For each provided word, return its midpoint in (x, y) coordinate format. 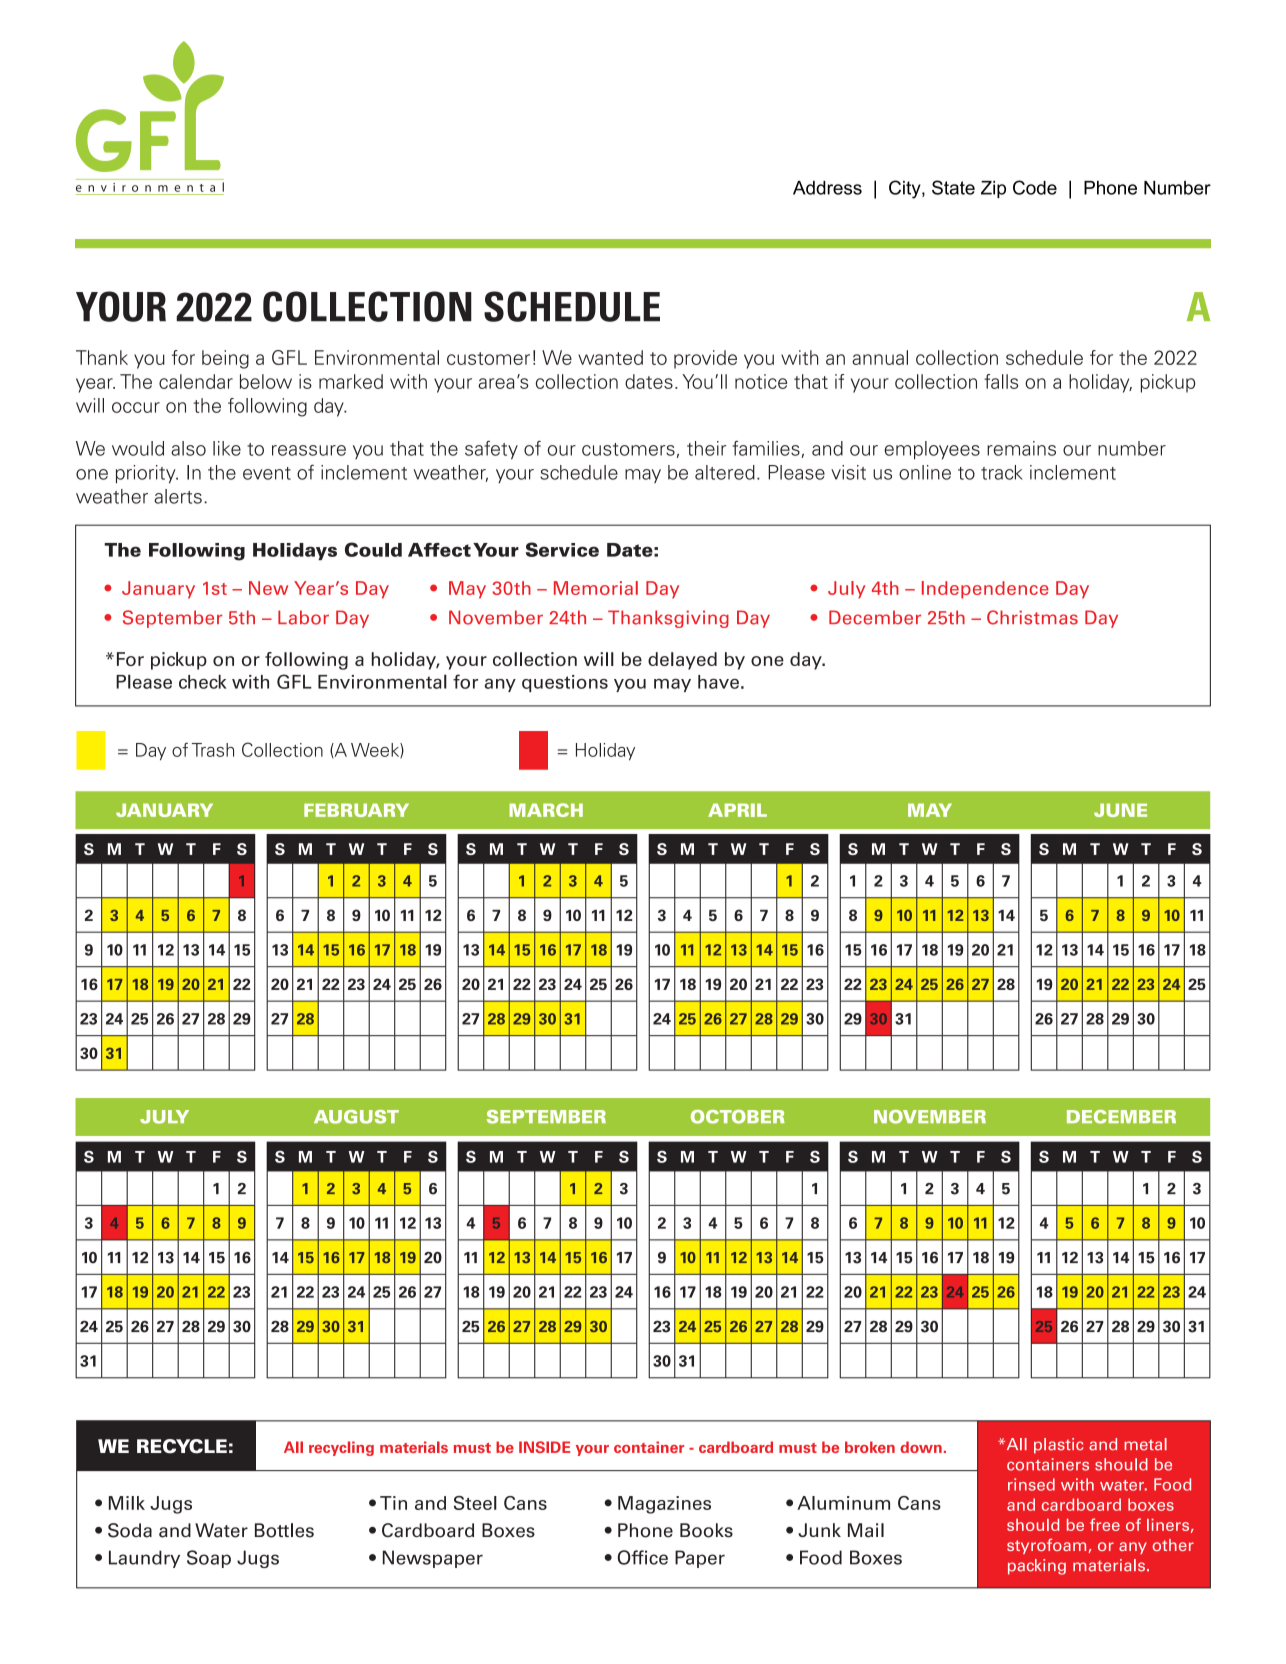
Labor (303, 617)
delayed (682, 661)
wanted (610, 357)
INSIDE (544, 1447)
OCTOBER (738, 1117)
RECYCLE (182, 1446)
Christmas (1032, 617)
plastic (1058, 1446)
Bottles (284, 1530)
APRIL (737, 810)
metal (1145, 1444)
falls (1001, 381)
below (266, 381)
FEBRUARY (356, 810)
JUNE (1120, 810)
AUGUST (356, 1117)
